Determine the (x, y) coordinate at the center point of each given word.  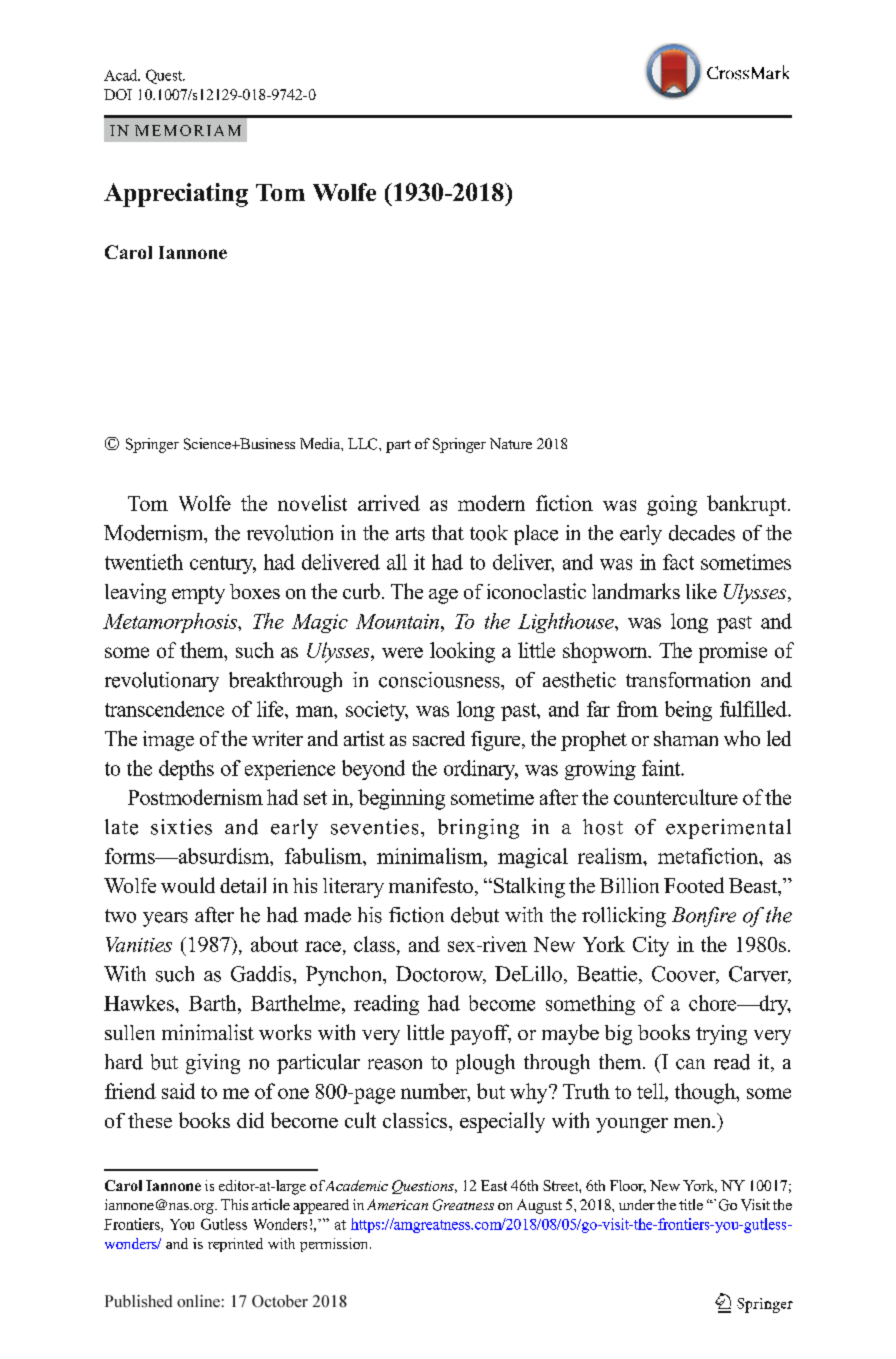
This (234, 1204)
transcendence (164, 709)
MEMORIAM (188, 130)
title (691, 1204)
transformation (688, 680)
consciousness (440, 680)
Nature (511, 443)
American (397, 1204)
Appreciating (176, 195)
